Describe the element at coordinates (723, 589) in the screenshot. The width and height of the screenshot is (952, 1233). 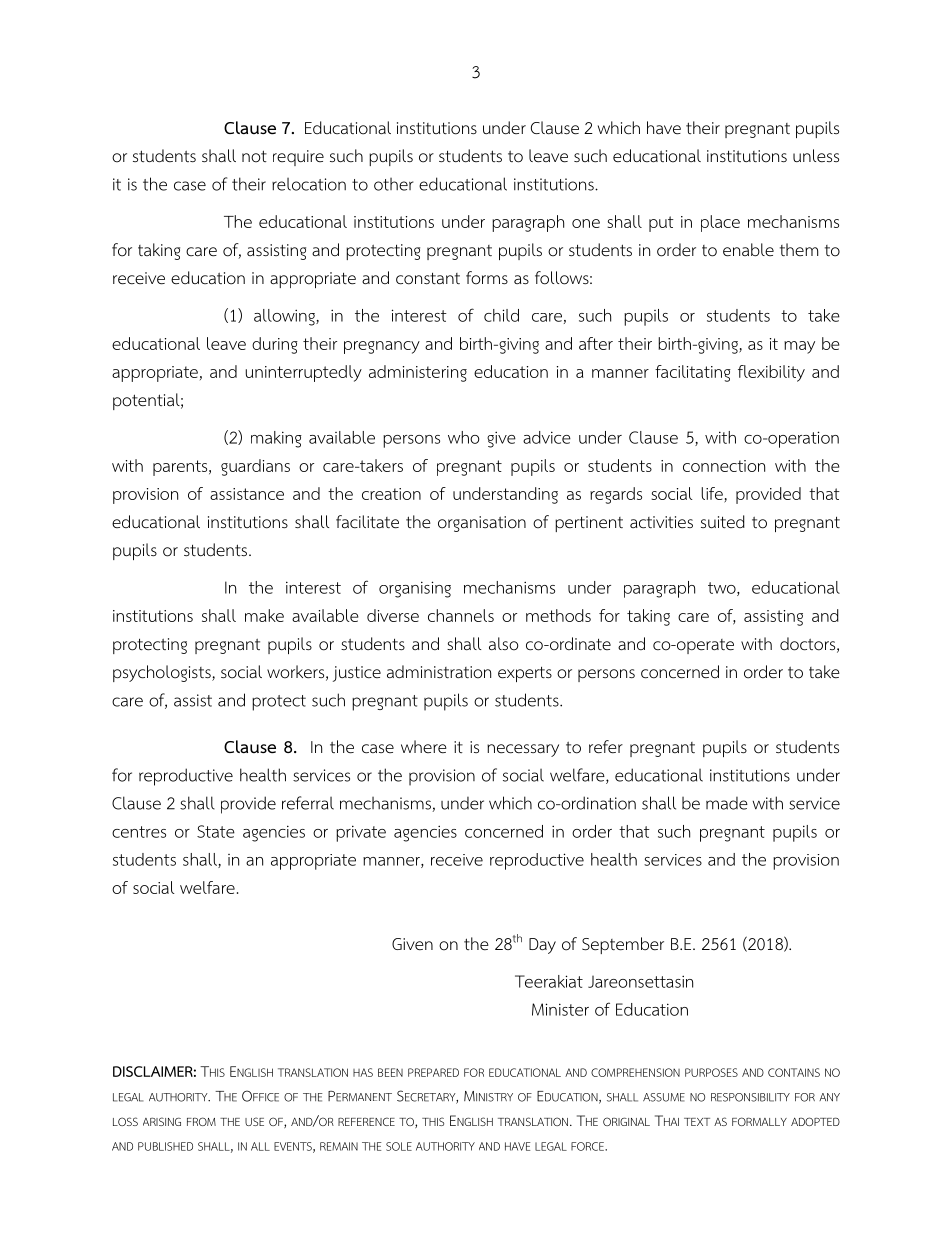
I see `two` at that location.
